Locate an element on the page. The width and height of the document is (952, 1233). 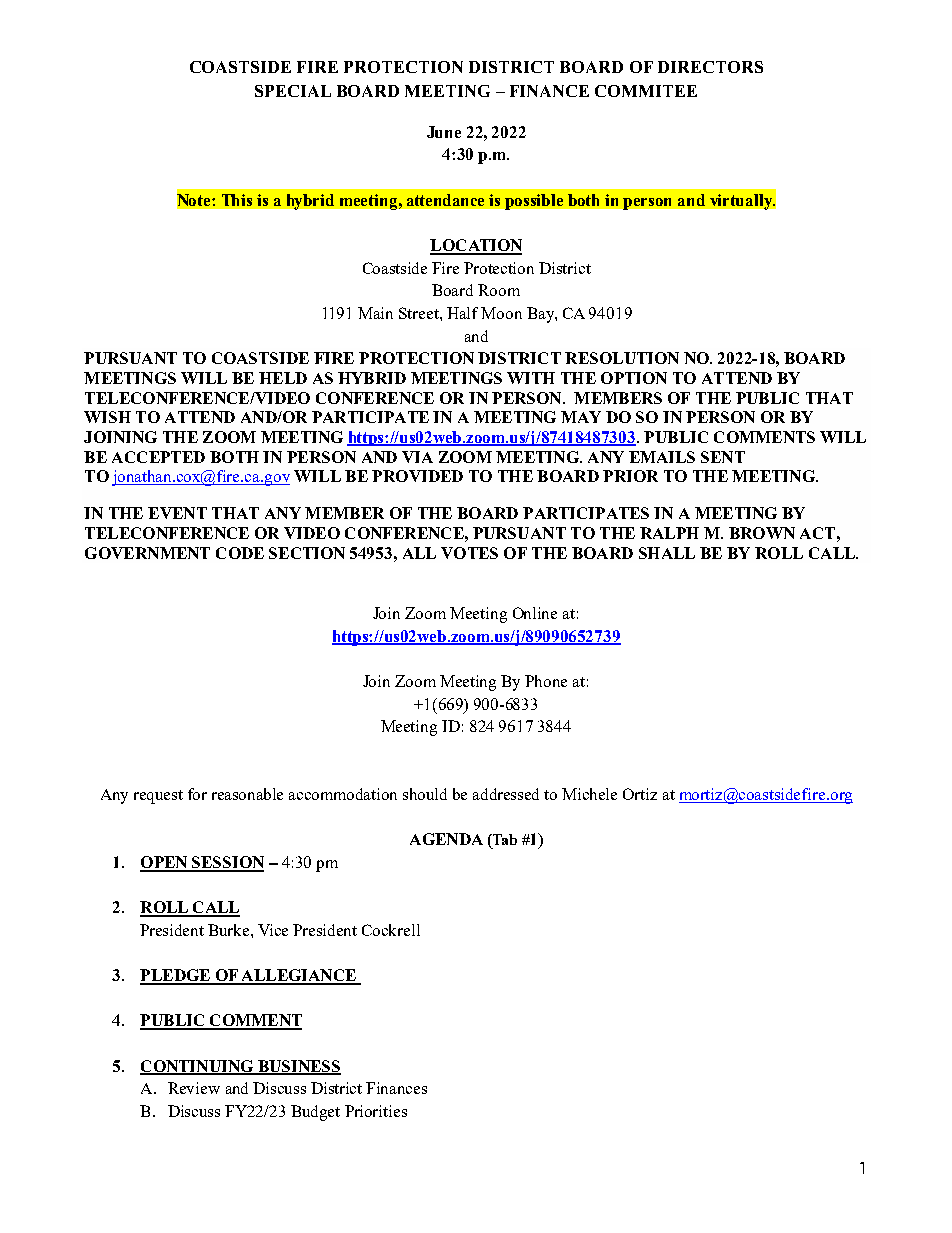
BUSINESS is located at coordinates (298, 1067).
